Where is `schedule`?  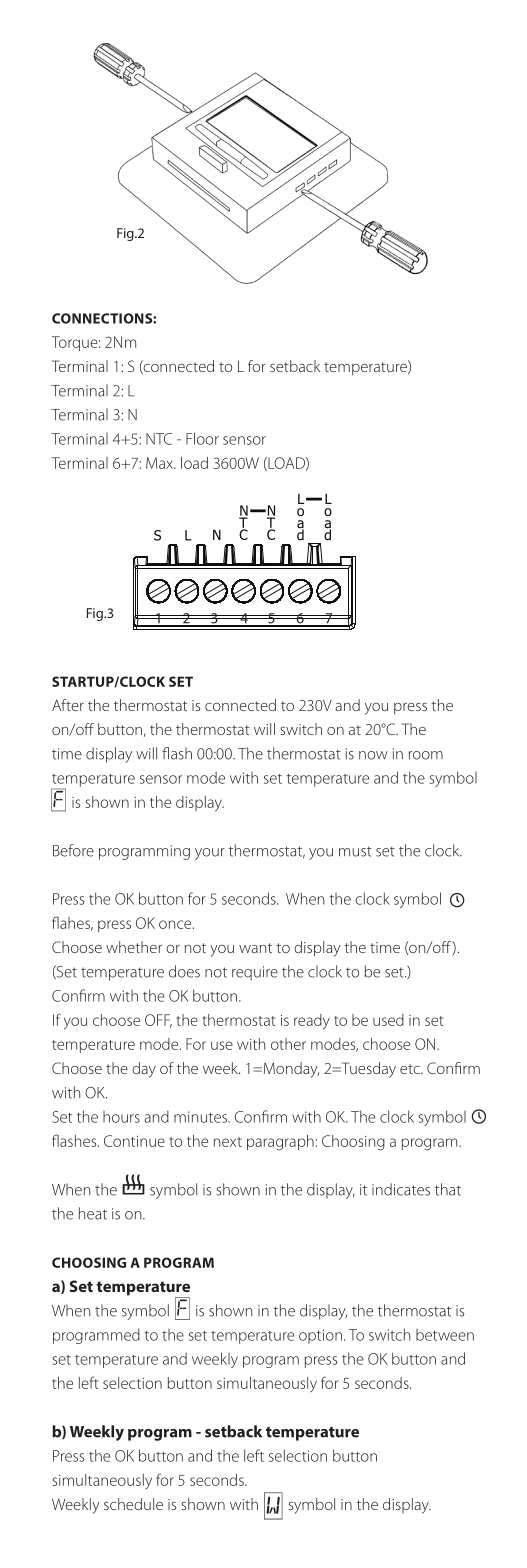 schedule is located at coordinates (133, 1504).
